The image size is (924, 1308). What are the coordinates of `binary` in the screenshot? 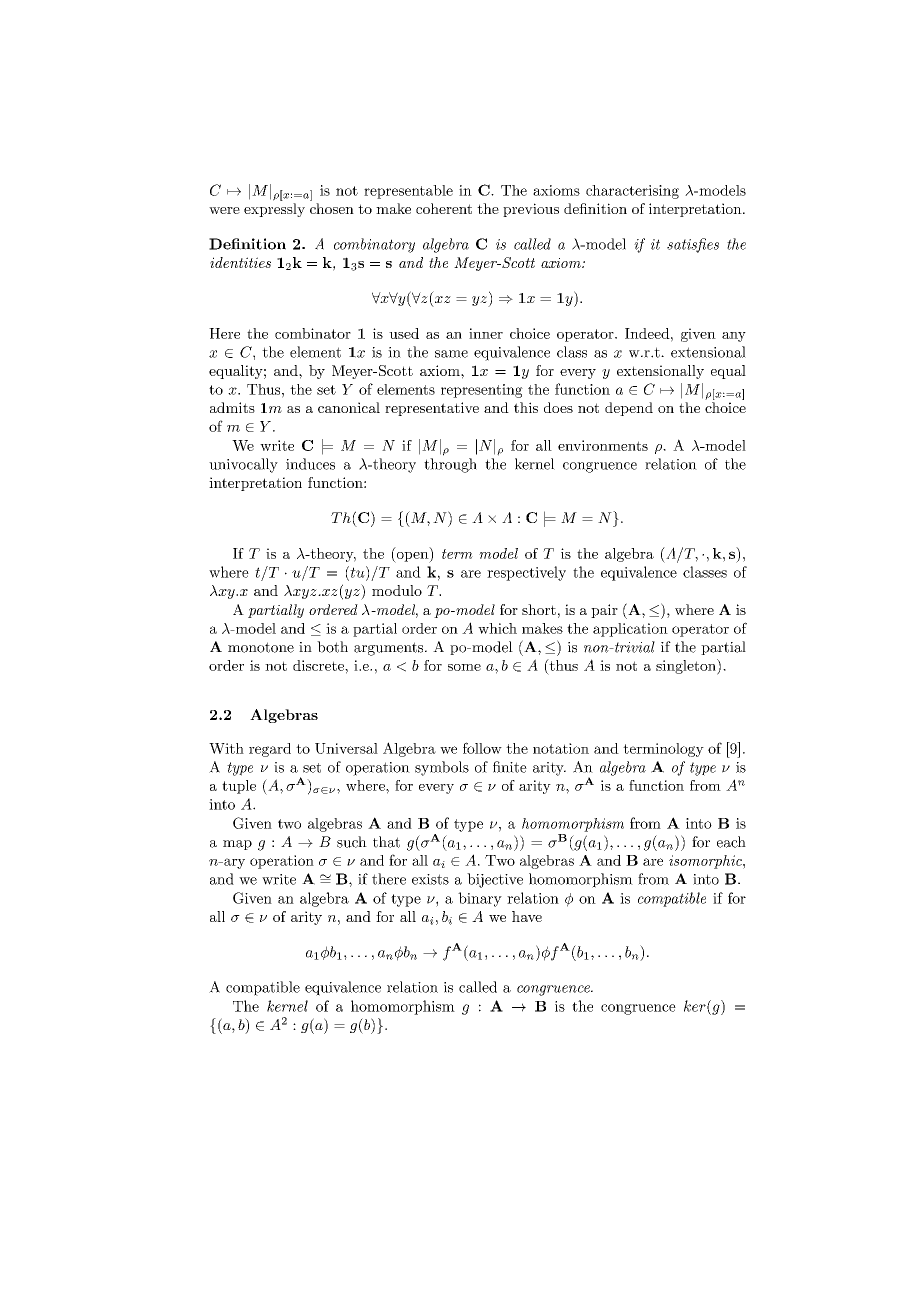 It's located at (480, 899).
